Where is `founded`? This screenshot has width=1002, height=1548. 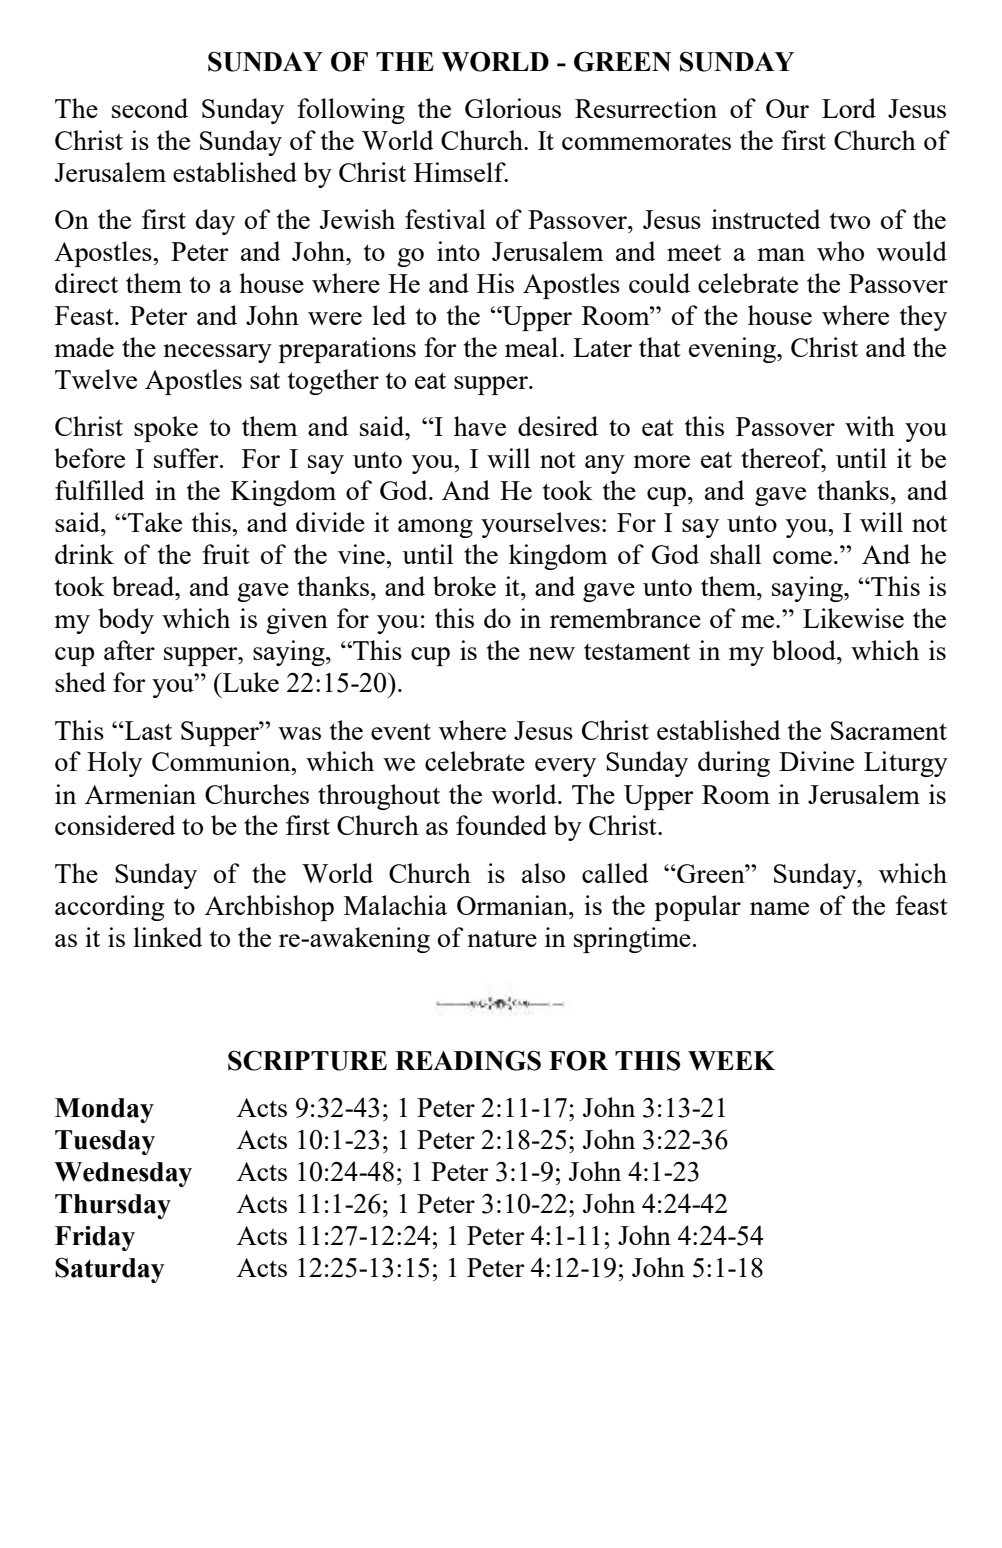 founded is located at coordinates (501, 825).
